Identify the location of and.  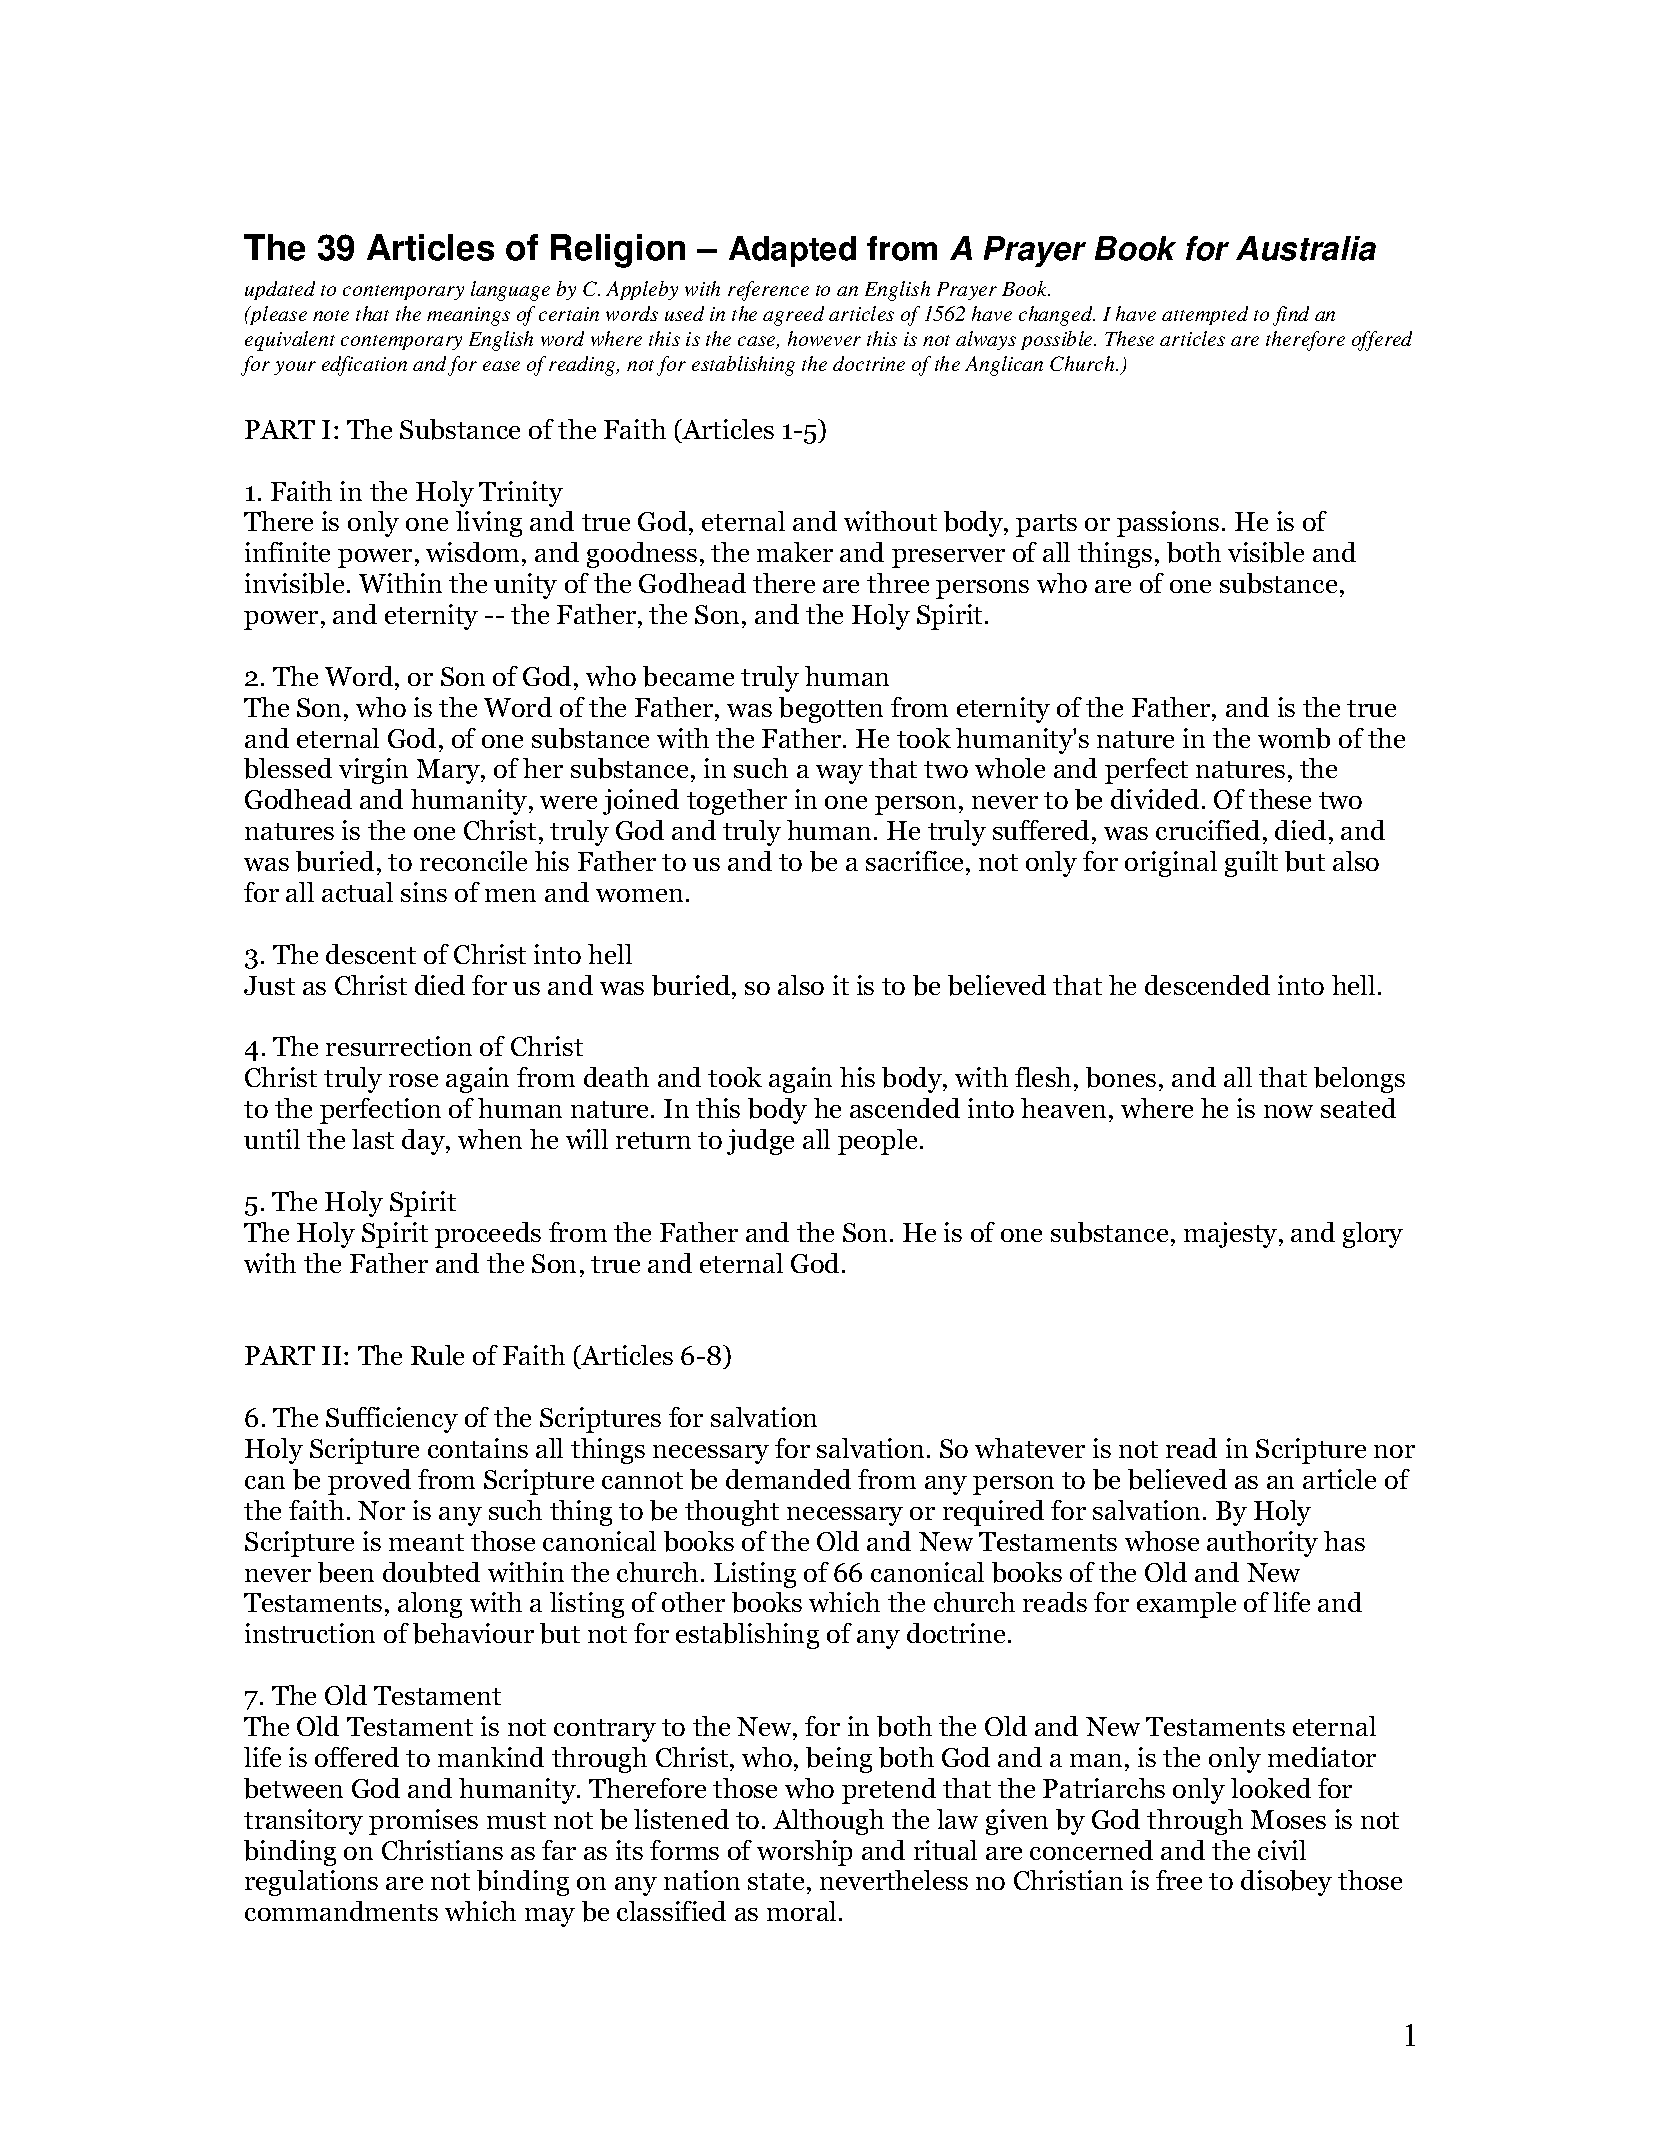
(429, 363).
